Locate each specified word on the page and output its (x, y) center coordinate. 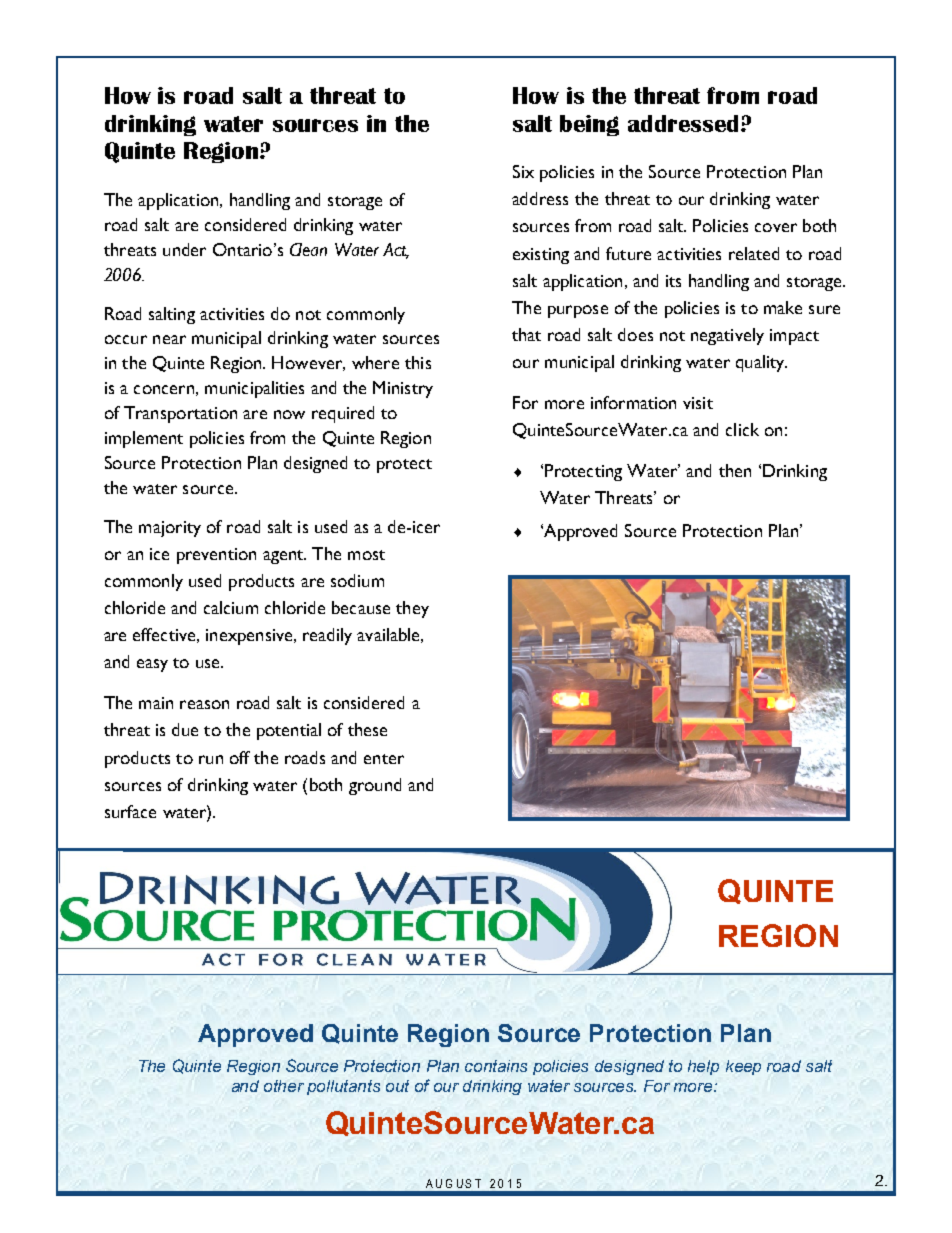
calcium (231, 607)
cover (776, 227)
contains (496, 1066)
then (735, 470)
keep (743, 1067)
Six (523, 171)
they (412, 609)
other (284, 1086)
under (184, 249)
